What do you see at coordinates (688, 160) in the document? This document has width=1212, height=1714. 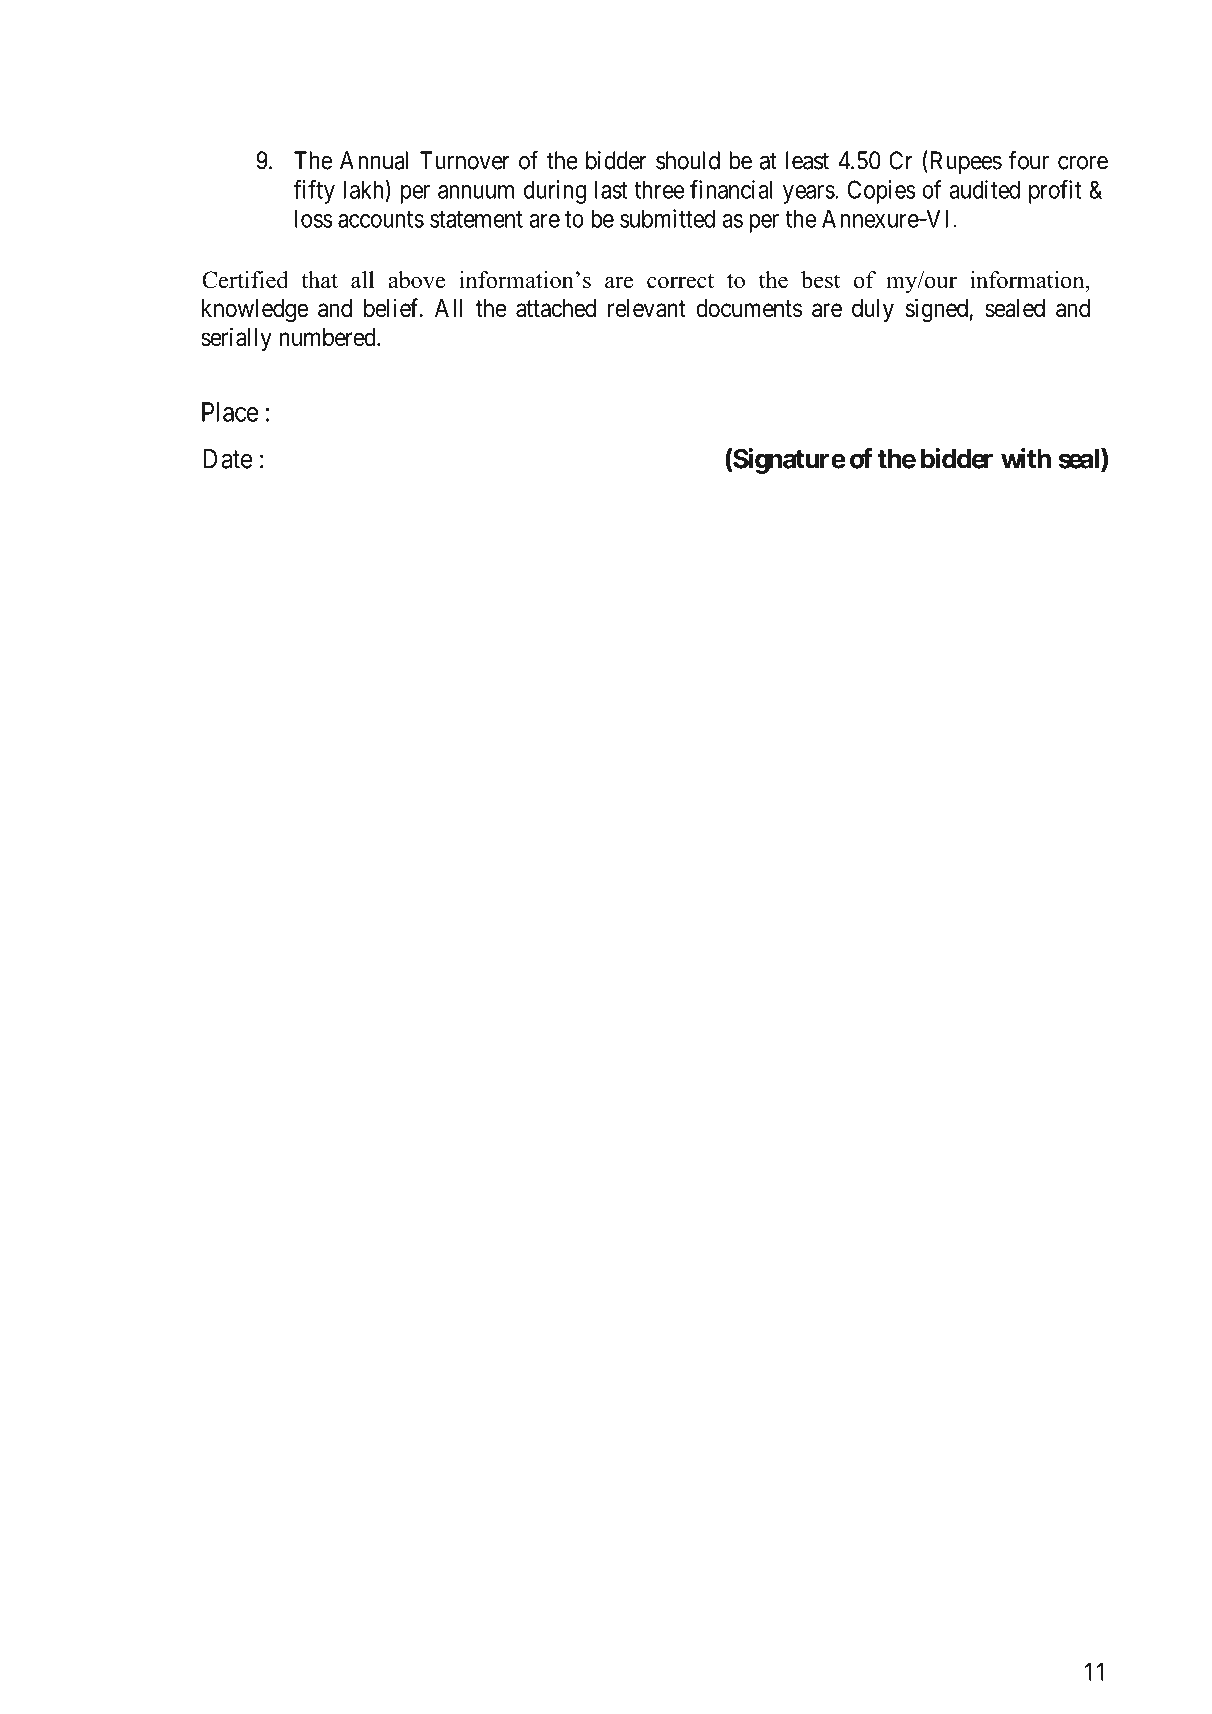 I see `should` at bounding box center [688, 160].
